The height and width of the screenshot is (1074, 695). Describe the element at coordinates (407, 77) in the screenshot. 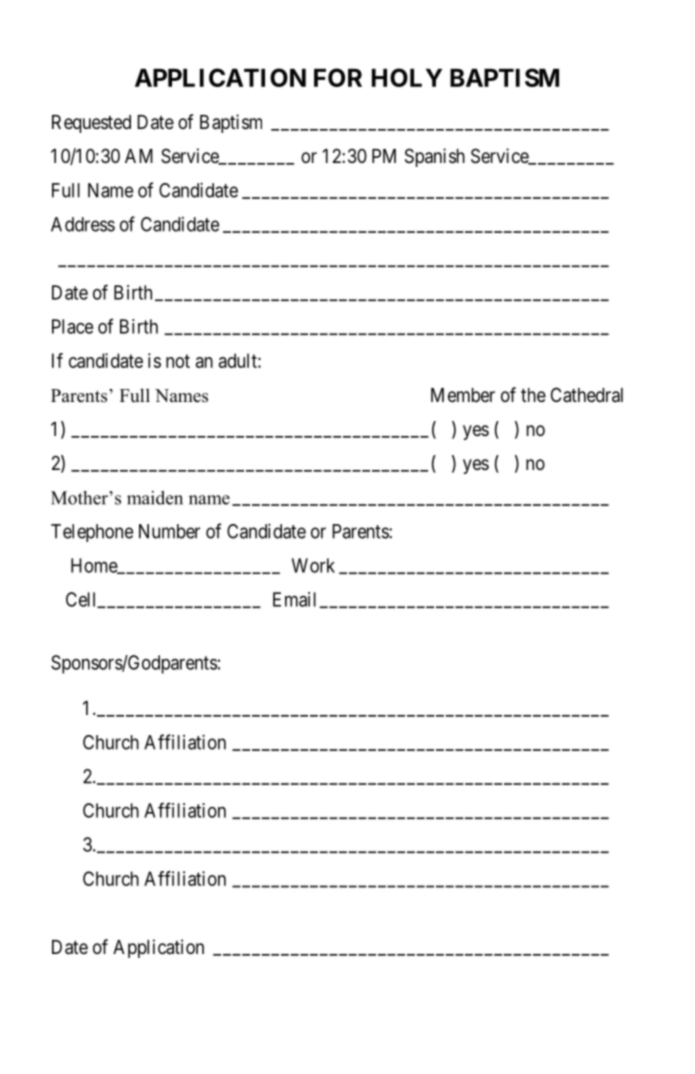

I see `HOLY` at that location.
